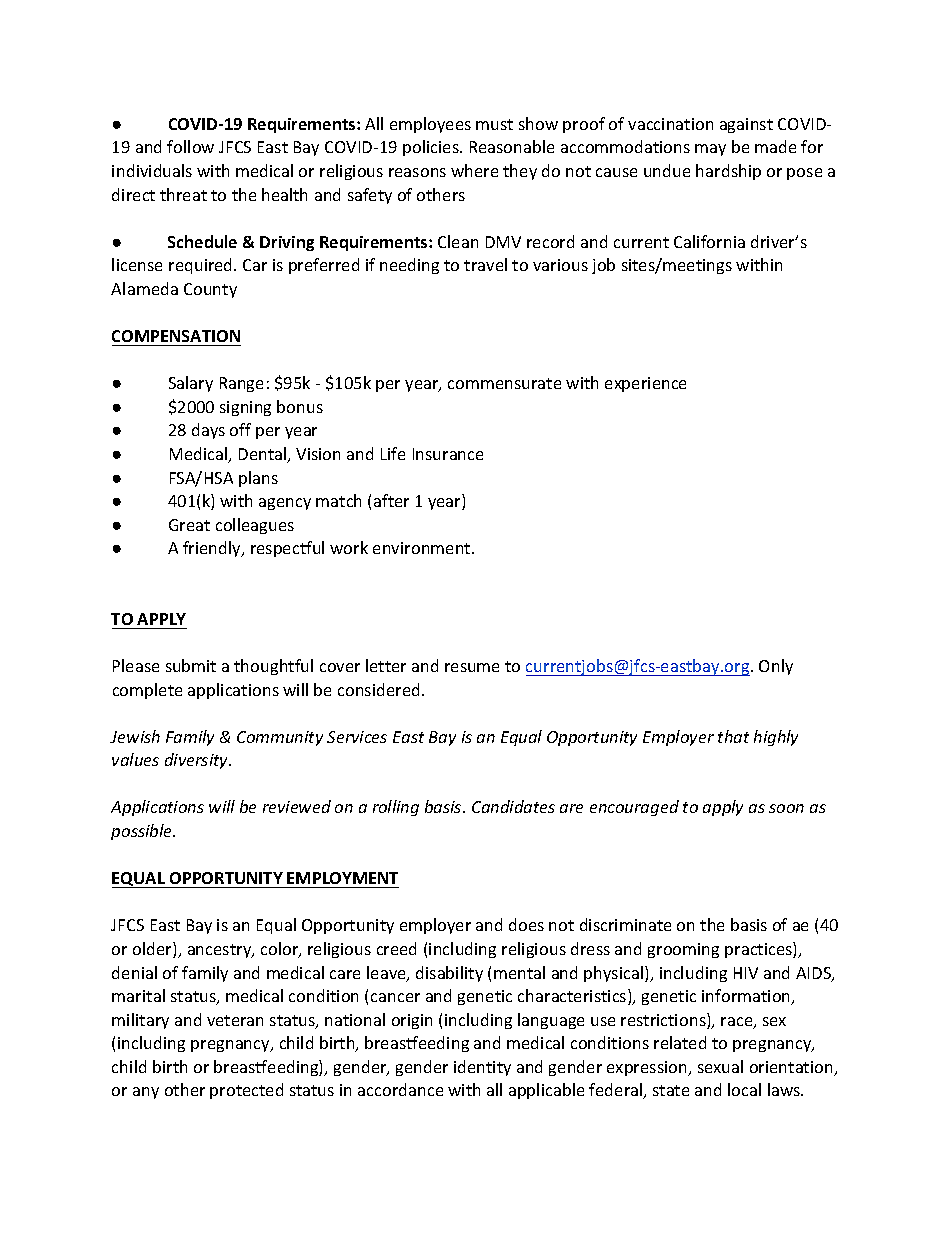  I want to click on Only, so click(776, 667).
